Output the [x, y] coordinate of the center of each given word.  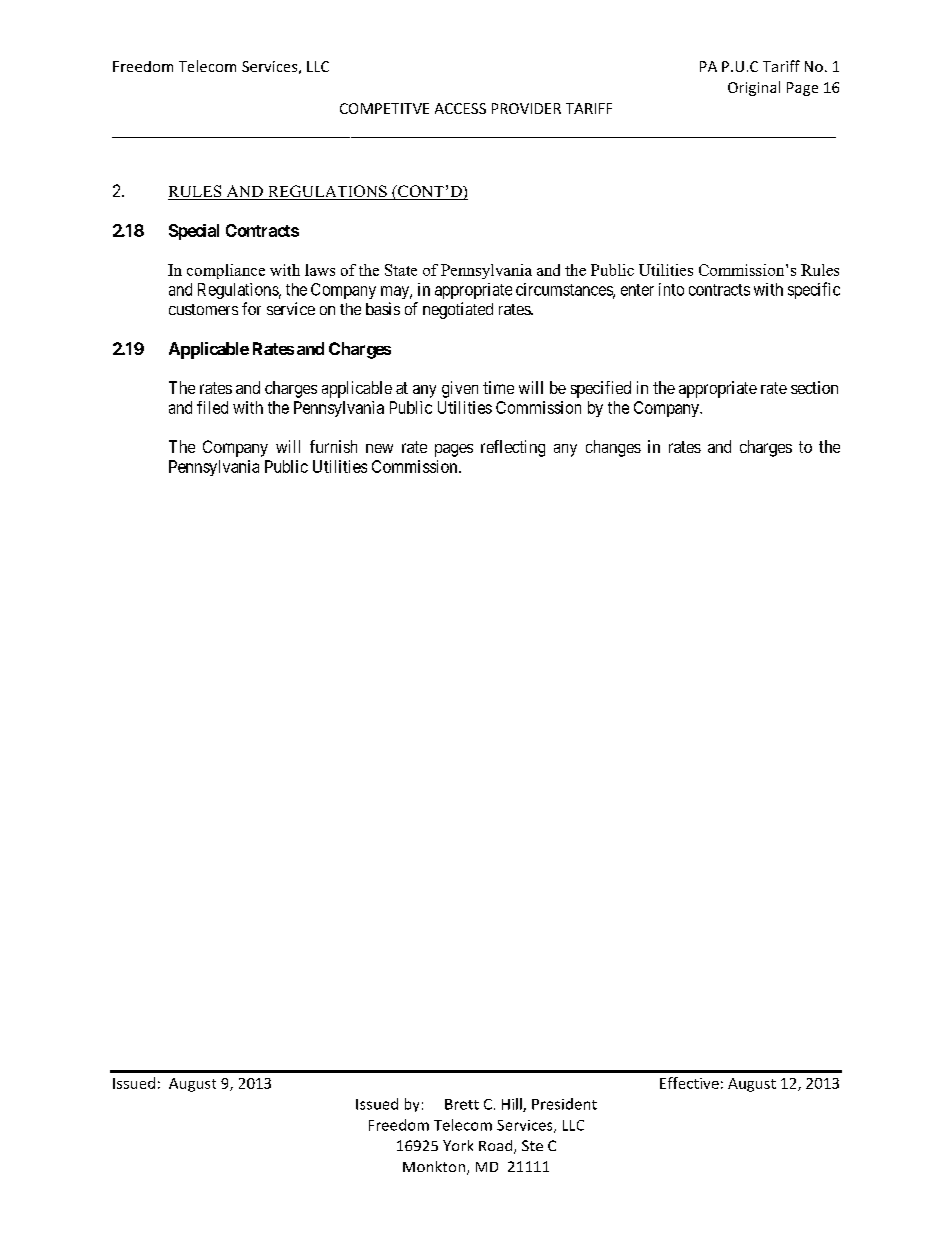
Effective [689, 1083]
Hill [513, 1105]
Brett [462, 1104]
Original [754, 88]
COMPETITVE [384, 108]
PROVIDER [526, 108]
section [814, 387]
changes [613, 448]
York [458, 1145]
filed [212, 407]
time [498, 387]
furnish [333, 446]
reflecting [513, 448]
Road [497, 1147]
